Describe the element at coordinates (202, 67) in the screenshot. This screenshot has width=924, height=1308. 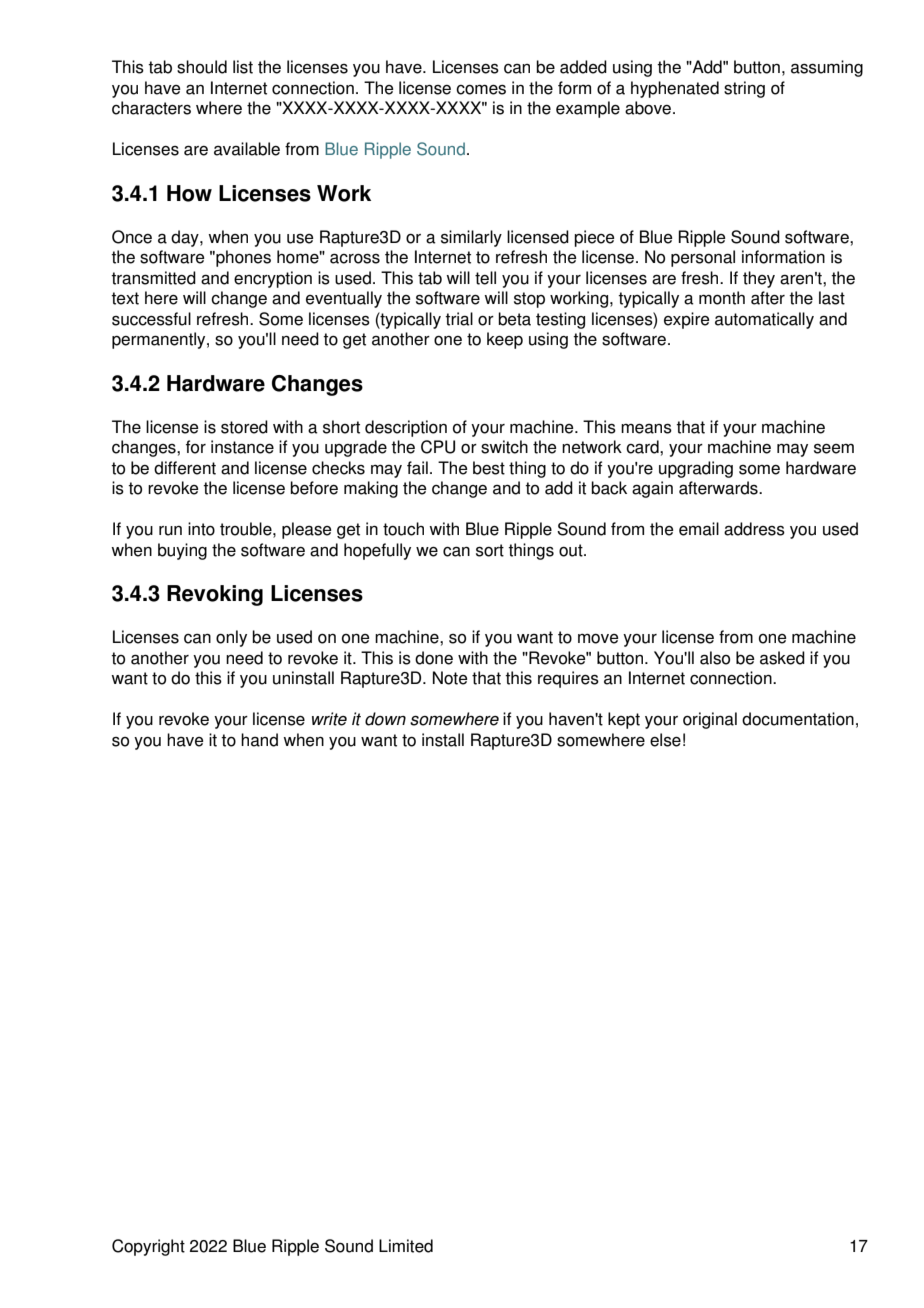
I see `should` at that location.
